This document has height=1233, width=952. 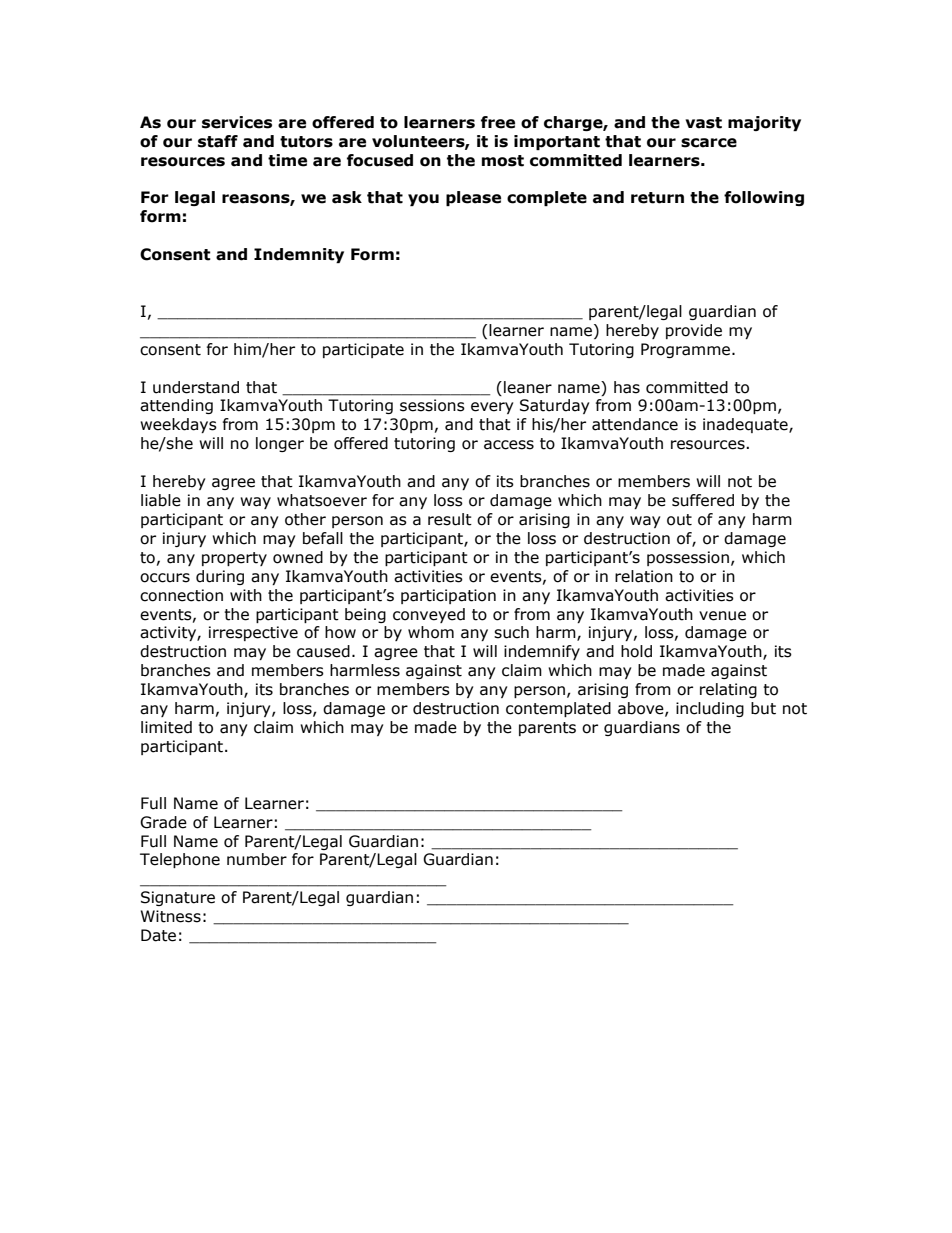 I want to click on Signature, so click(x=178, y=898).
